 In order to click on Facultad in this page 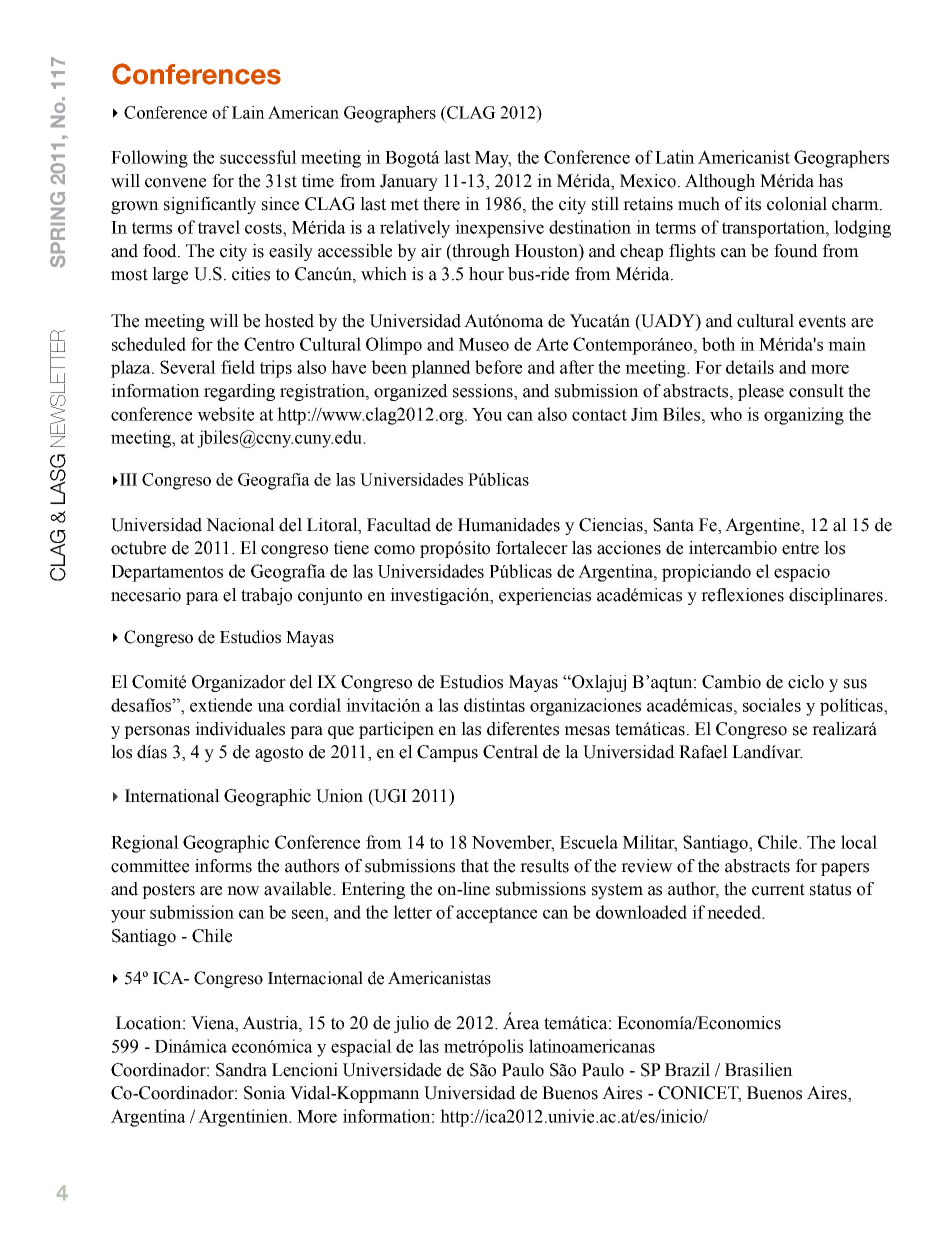, I will do `click(399, 525)`.
